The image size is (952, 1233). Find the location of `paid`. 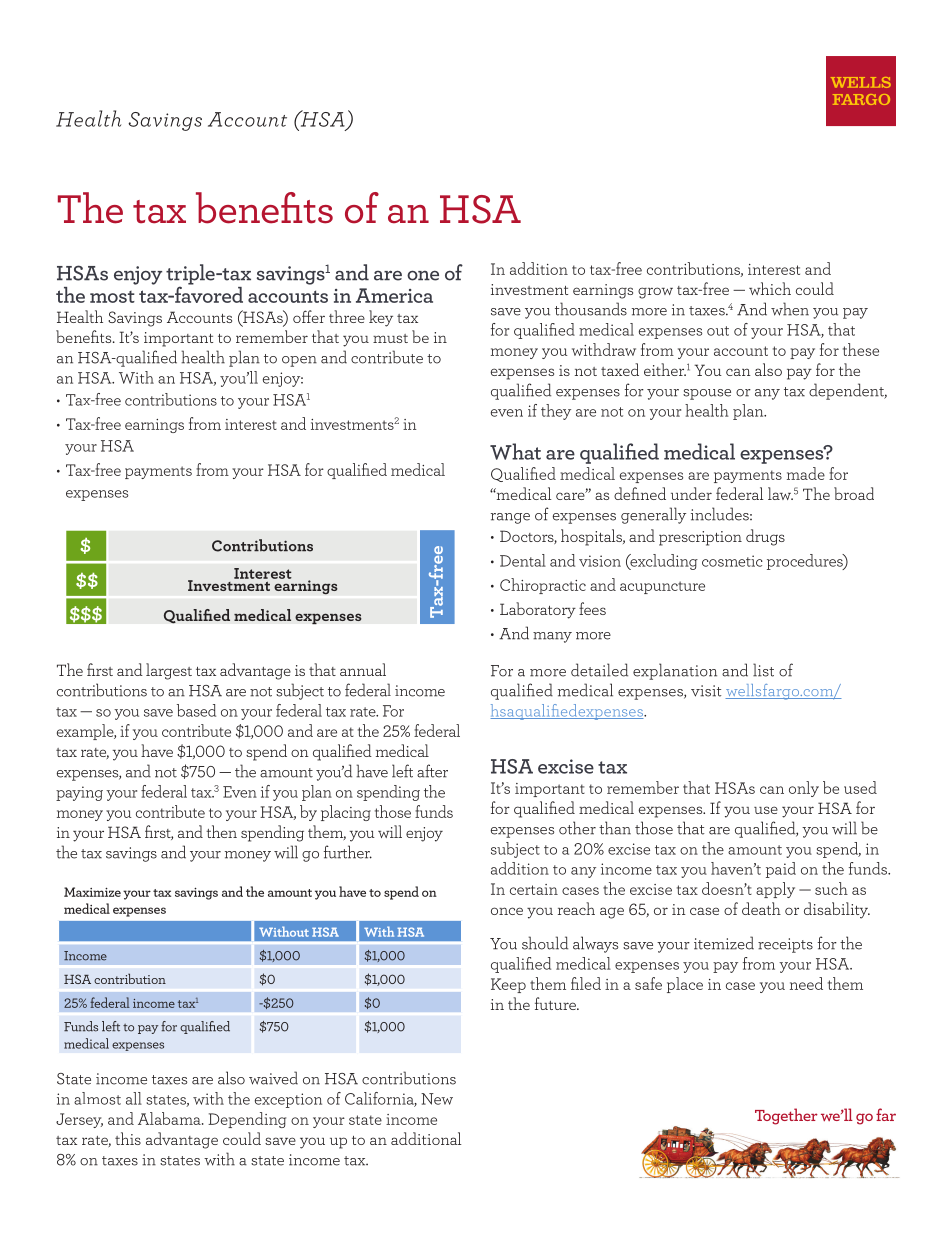

paid is located at coordinates (781, 870).
